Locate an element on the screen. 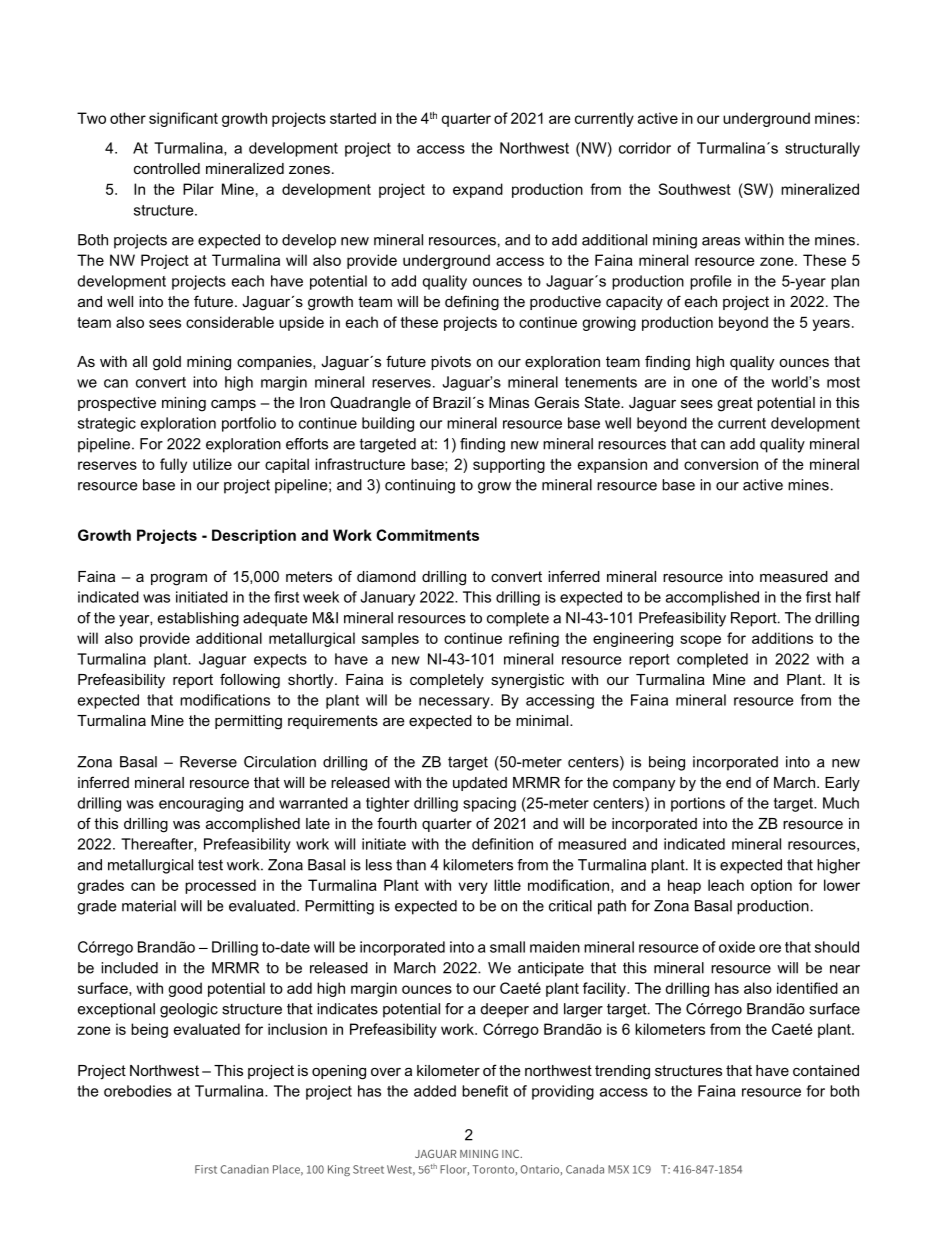 The image size is (952, 1233). very is located at coordinates (473, 888).
